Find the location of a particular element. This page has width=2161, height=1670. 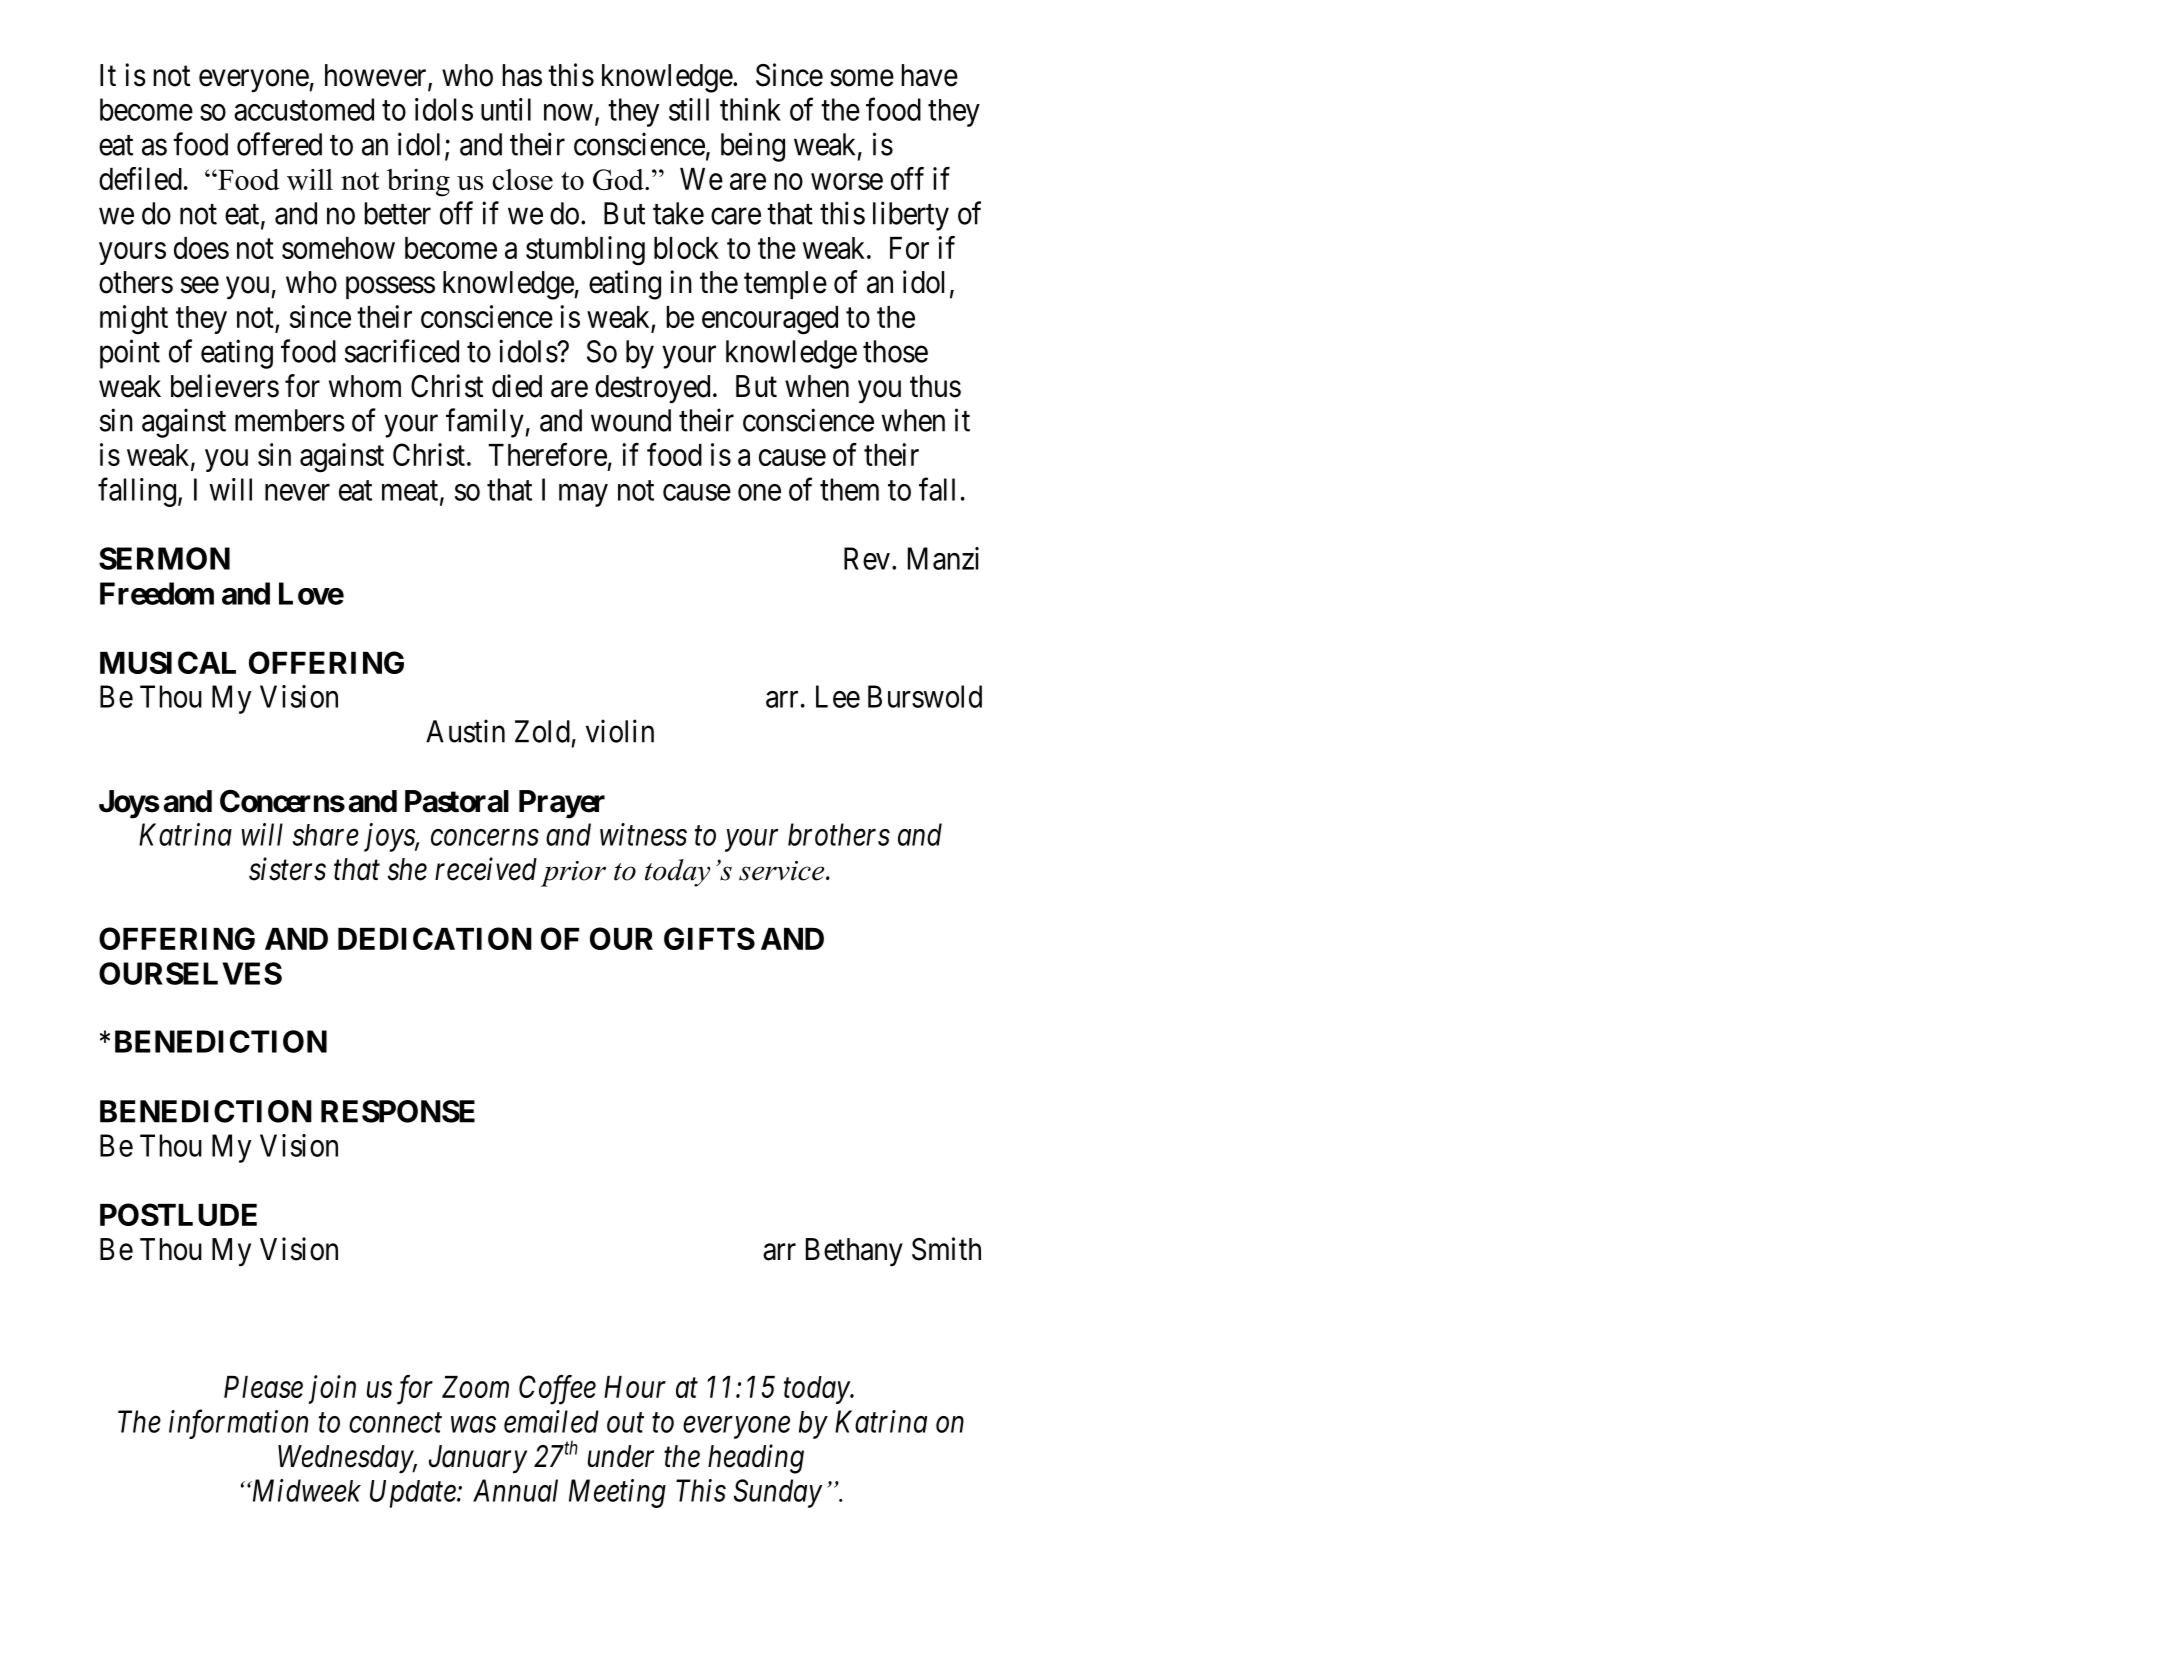

offered is located at coordinates (279, 144).
